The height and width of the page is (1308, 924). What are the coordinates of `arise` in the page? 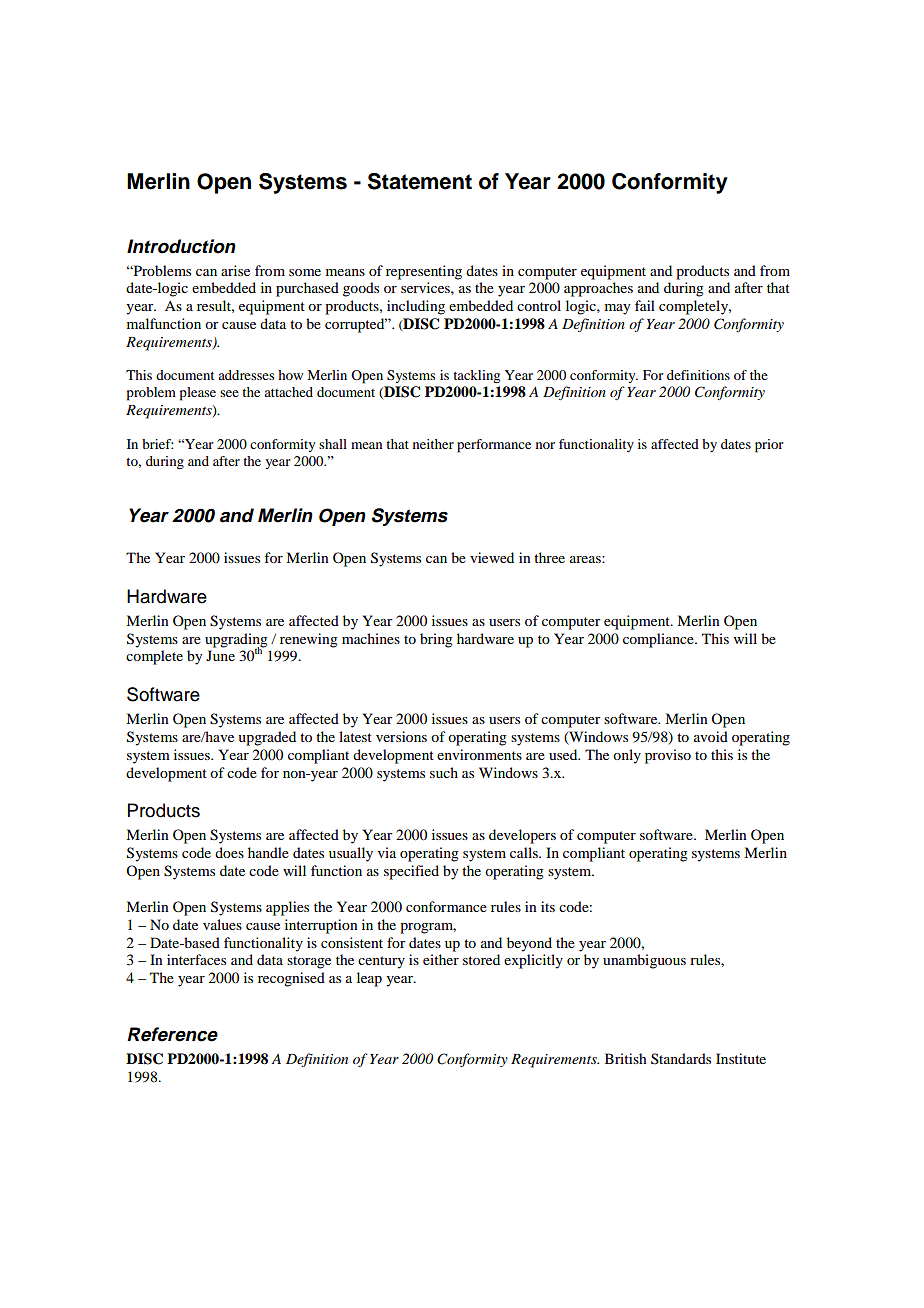 It's located at (235, 270).
